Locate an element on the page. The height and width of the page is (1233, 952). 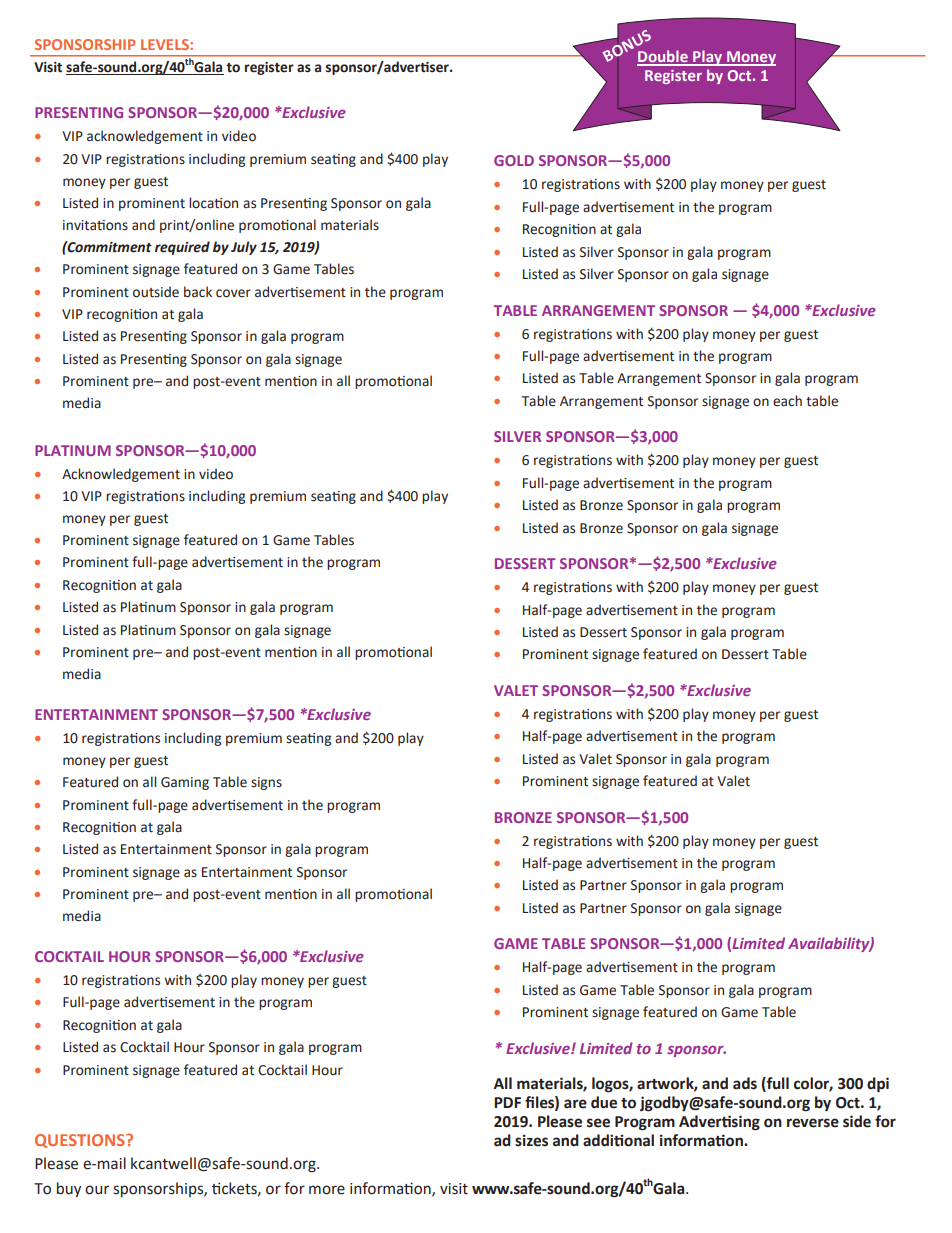
signs is located at coordinates (266, 783).
